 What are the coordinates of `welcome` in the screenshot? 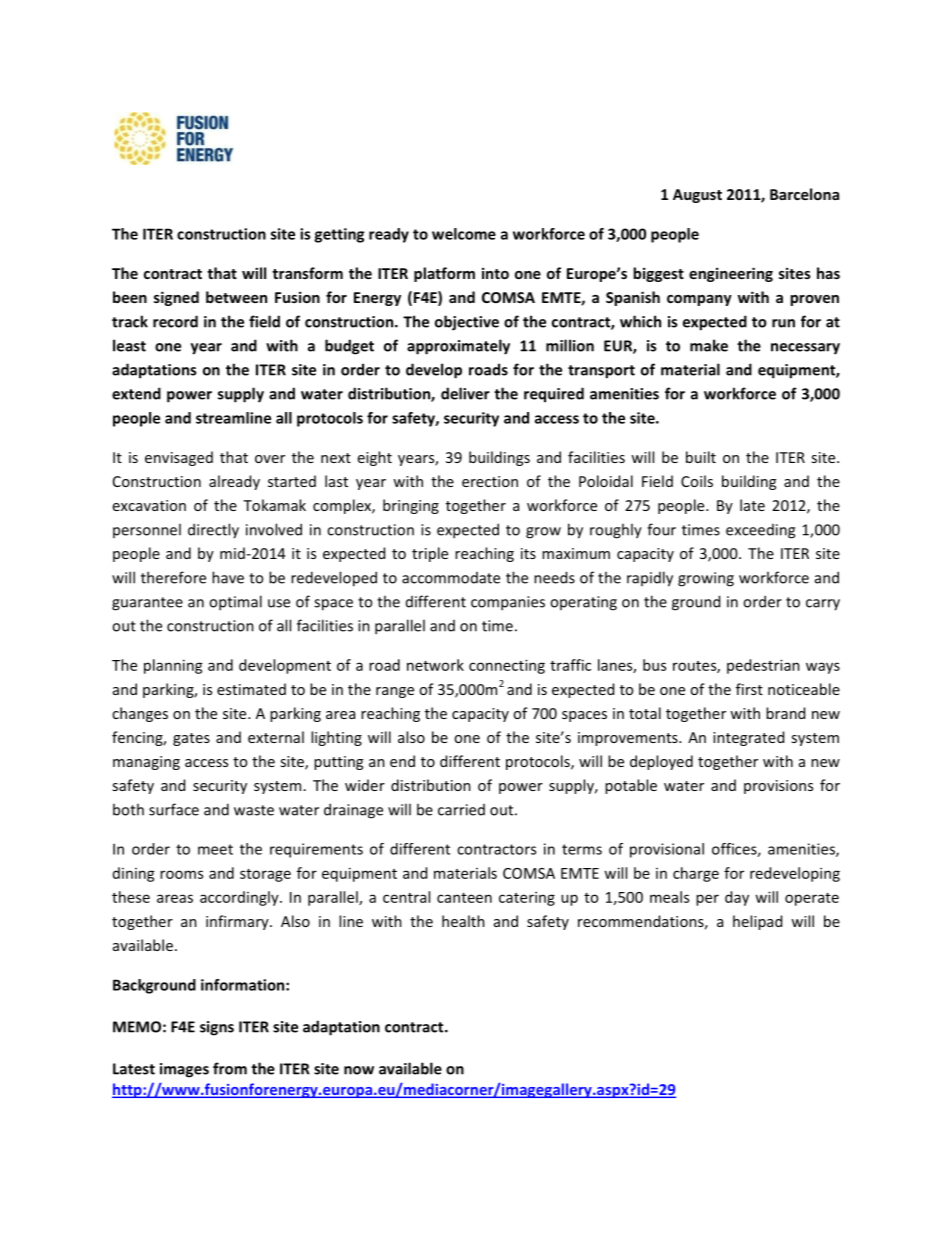 It's located at (464, 234).
